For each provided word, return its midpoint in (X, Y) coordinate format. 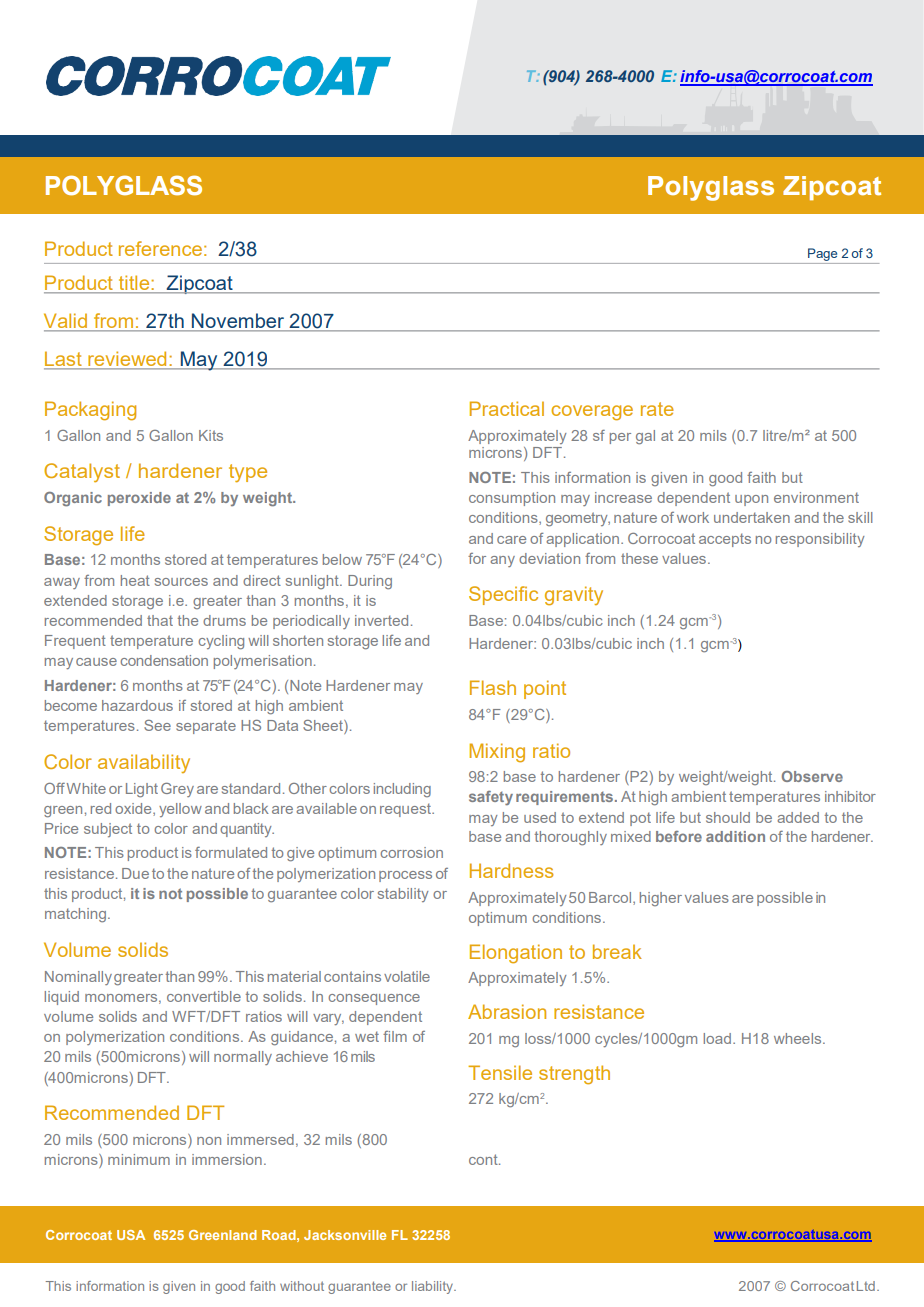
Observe (812, 776)
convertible (204, 996)
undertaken (752, 517)
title (134, 284)
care (511, 540)
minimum (139, 1159)
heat (135, 580)
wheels (799, 1038)
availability (144, 763)
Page (822, 254)
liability (434, 1287)
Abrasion (507, 1011)
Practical (507, 408)
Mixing (497, 753)
